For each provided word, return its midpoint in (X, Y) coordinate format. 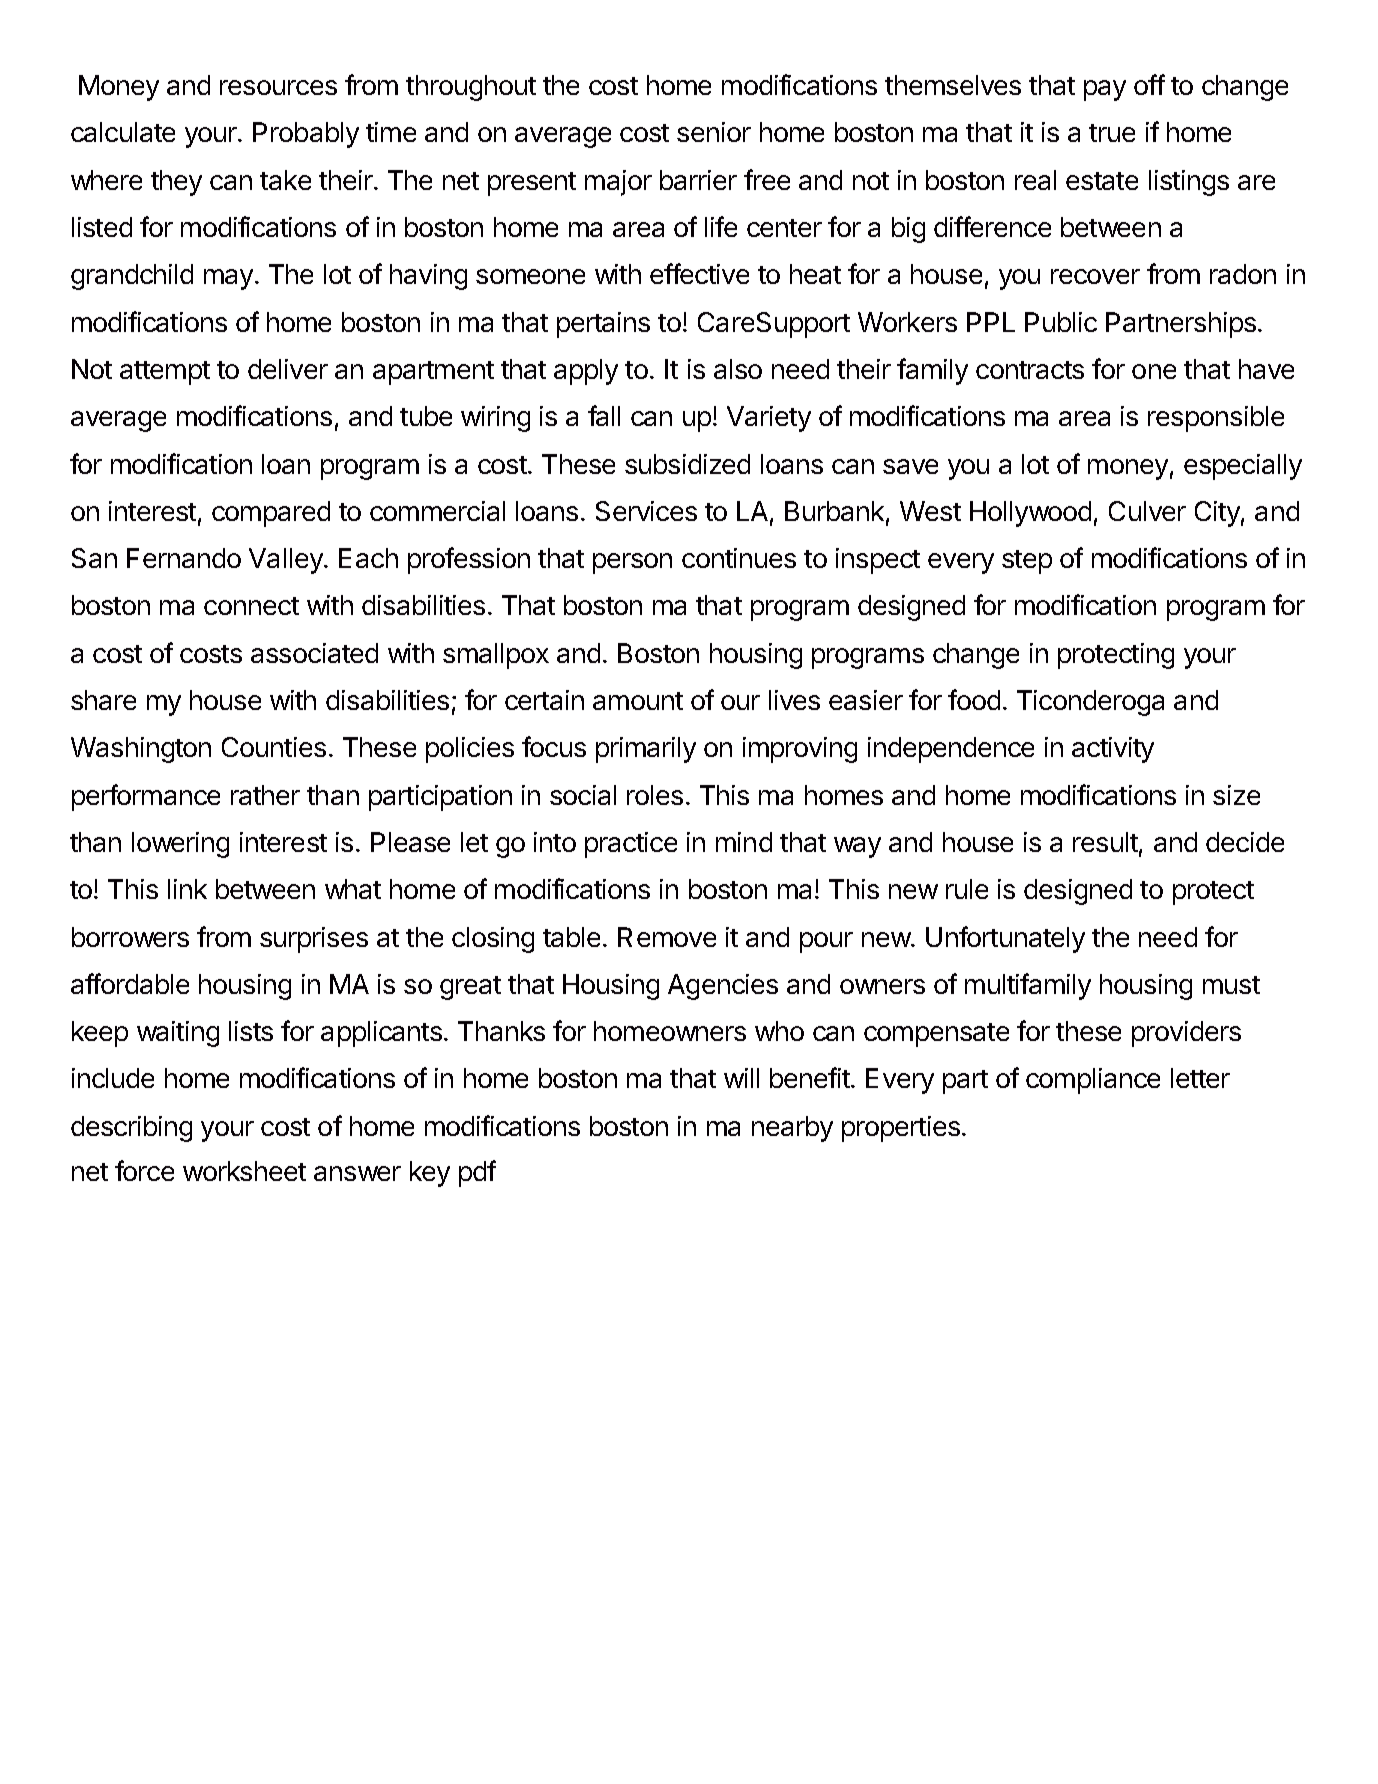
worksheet (244, 1171)
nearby (792, 1129)
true (1112, 133)
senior (714, 132)
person (632, 563)
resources (278, 87)
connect (251, 606)
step (1027, 562)
